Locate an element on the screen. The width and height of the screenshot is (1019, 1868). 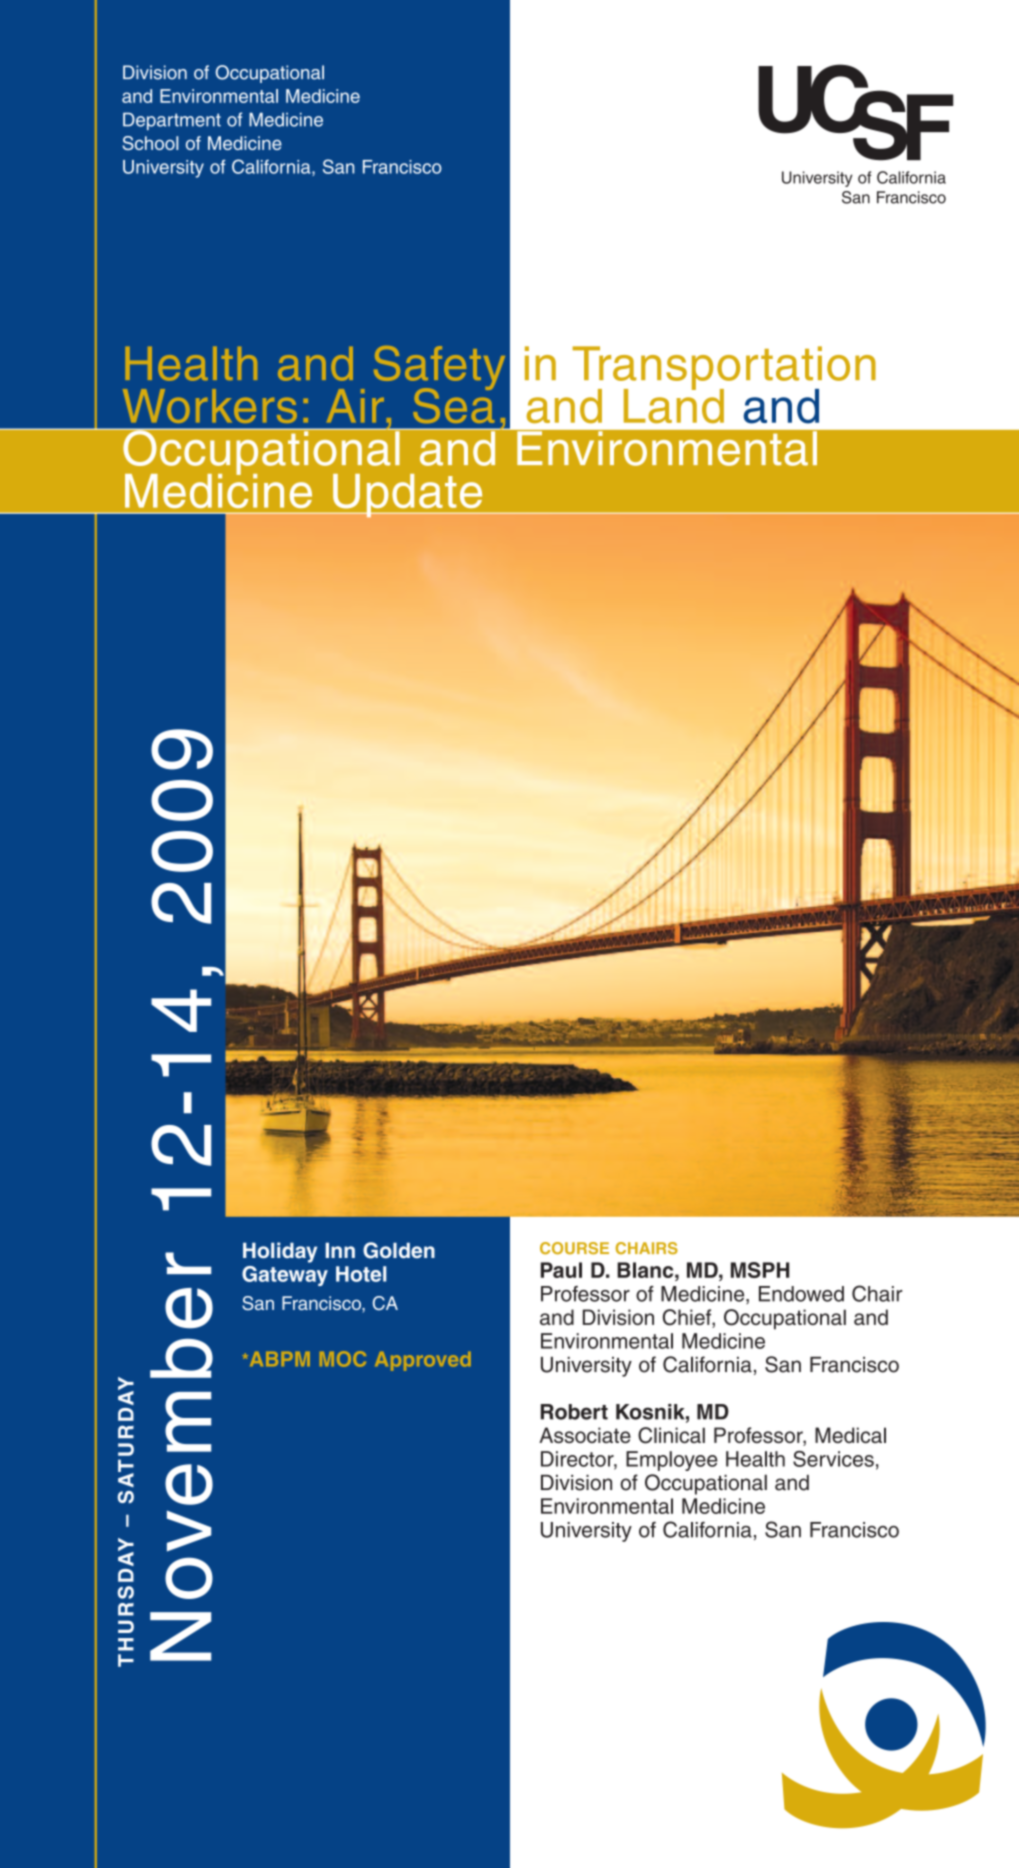
Department is located at coordinates (172, 121).
